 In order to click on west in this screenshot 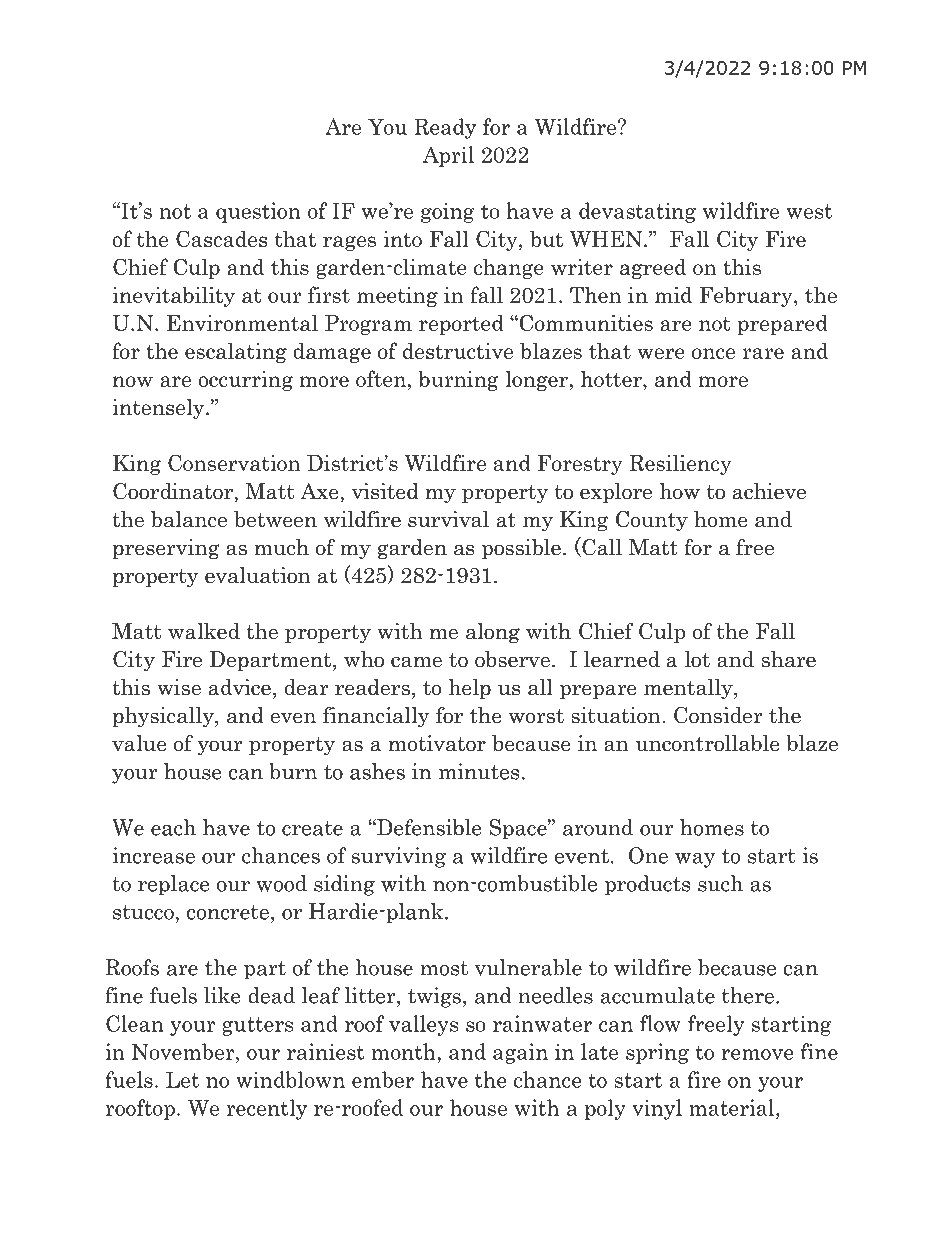, I will do `click(809, 211)`.
